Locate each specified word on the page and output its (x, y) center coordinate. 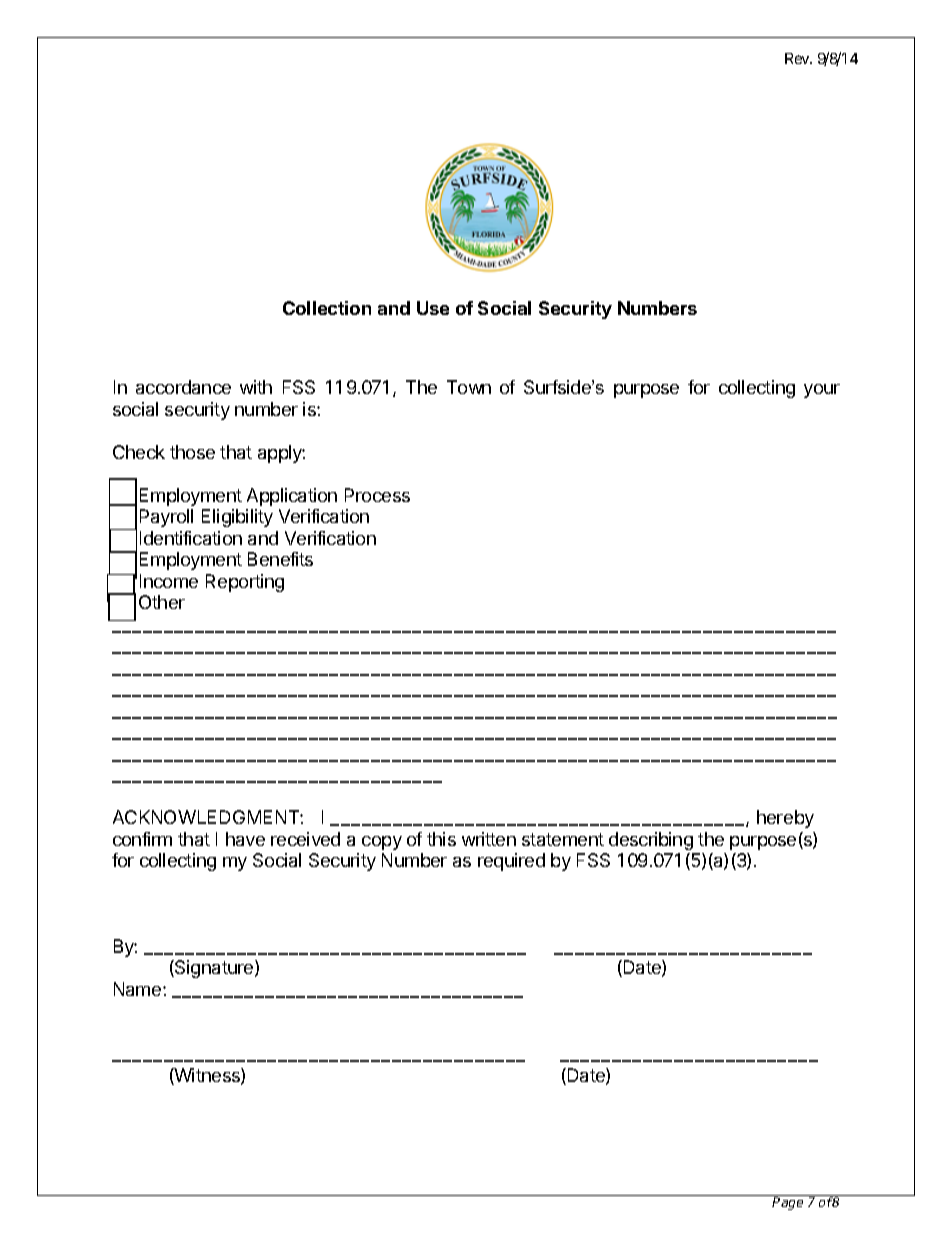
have (245, 839)
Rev (798, 58)
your (822, 391)
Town (469, 387)
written (489, 839)
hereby (785, 819)
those (192, 452)
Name (139, 989)
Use (433, 308)
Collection (327, 308)
